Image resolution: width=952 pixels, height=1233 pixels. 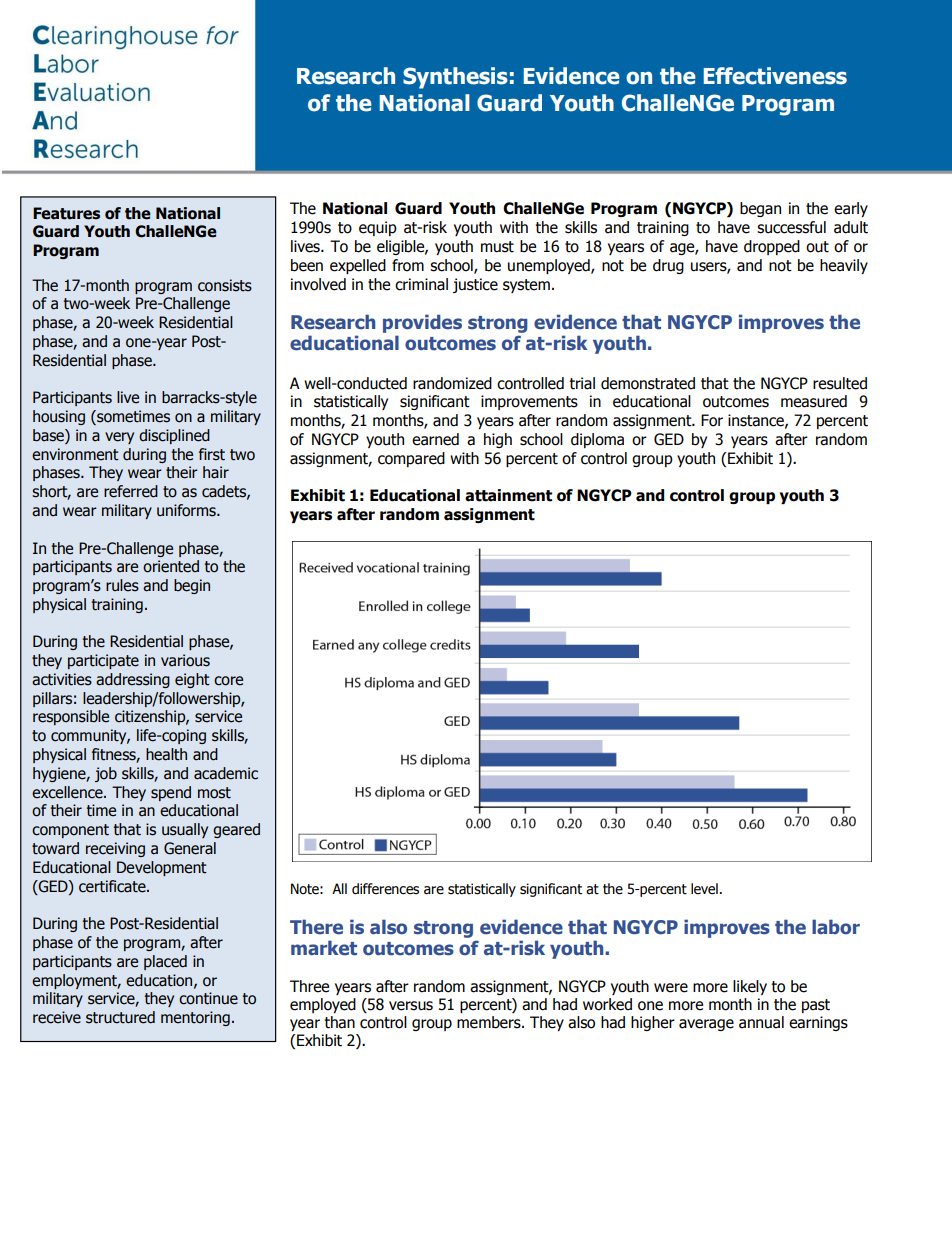 What do you see at coordinates (508, 495) in the screenshot?
I see `attainment` at bounding box center [508, 495].
